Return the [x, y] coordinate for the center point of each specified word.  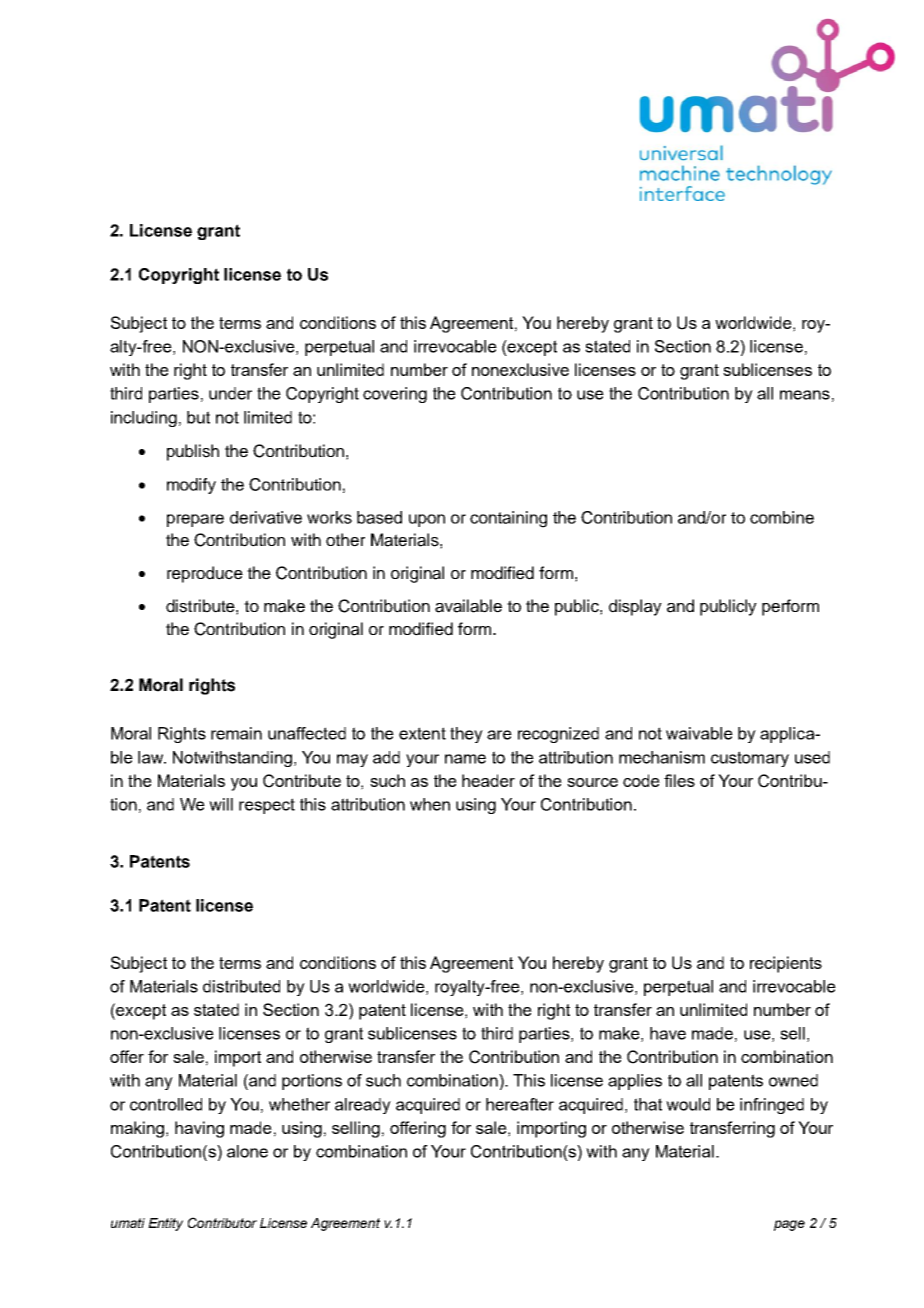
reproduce [205, 574]
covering [395, 395]
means [805, 395]
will [221, 804]
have [668, 1033]
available [468, 606]
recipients [786, 964]
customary [750, 759]
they [466, 735]
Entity [165, 1224]
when [430, 804]
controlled [166, 1104]
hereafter [520, 1104]
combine [782, 517]
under [230, 393]
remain [236, 733]
